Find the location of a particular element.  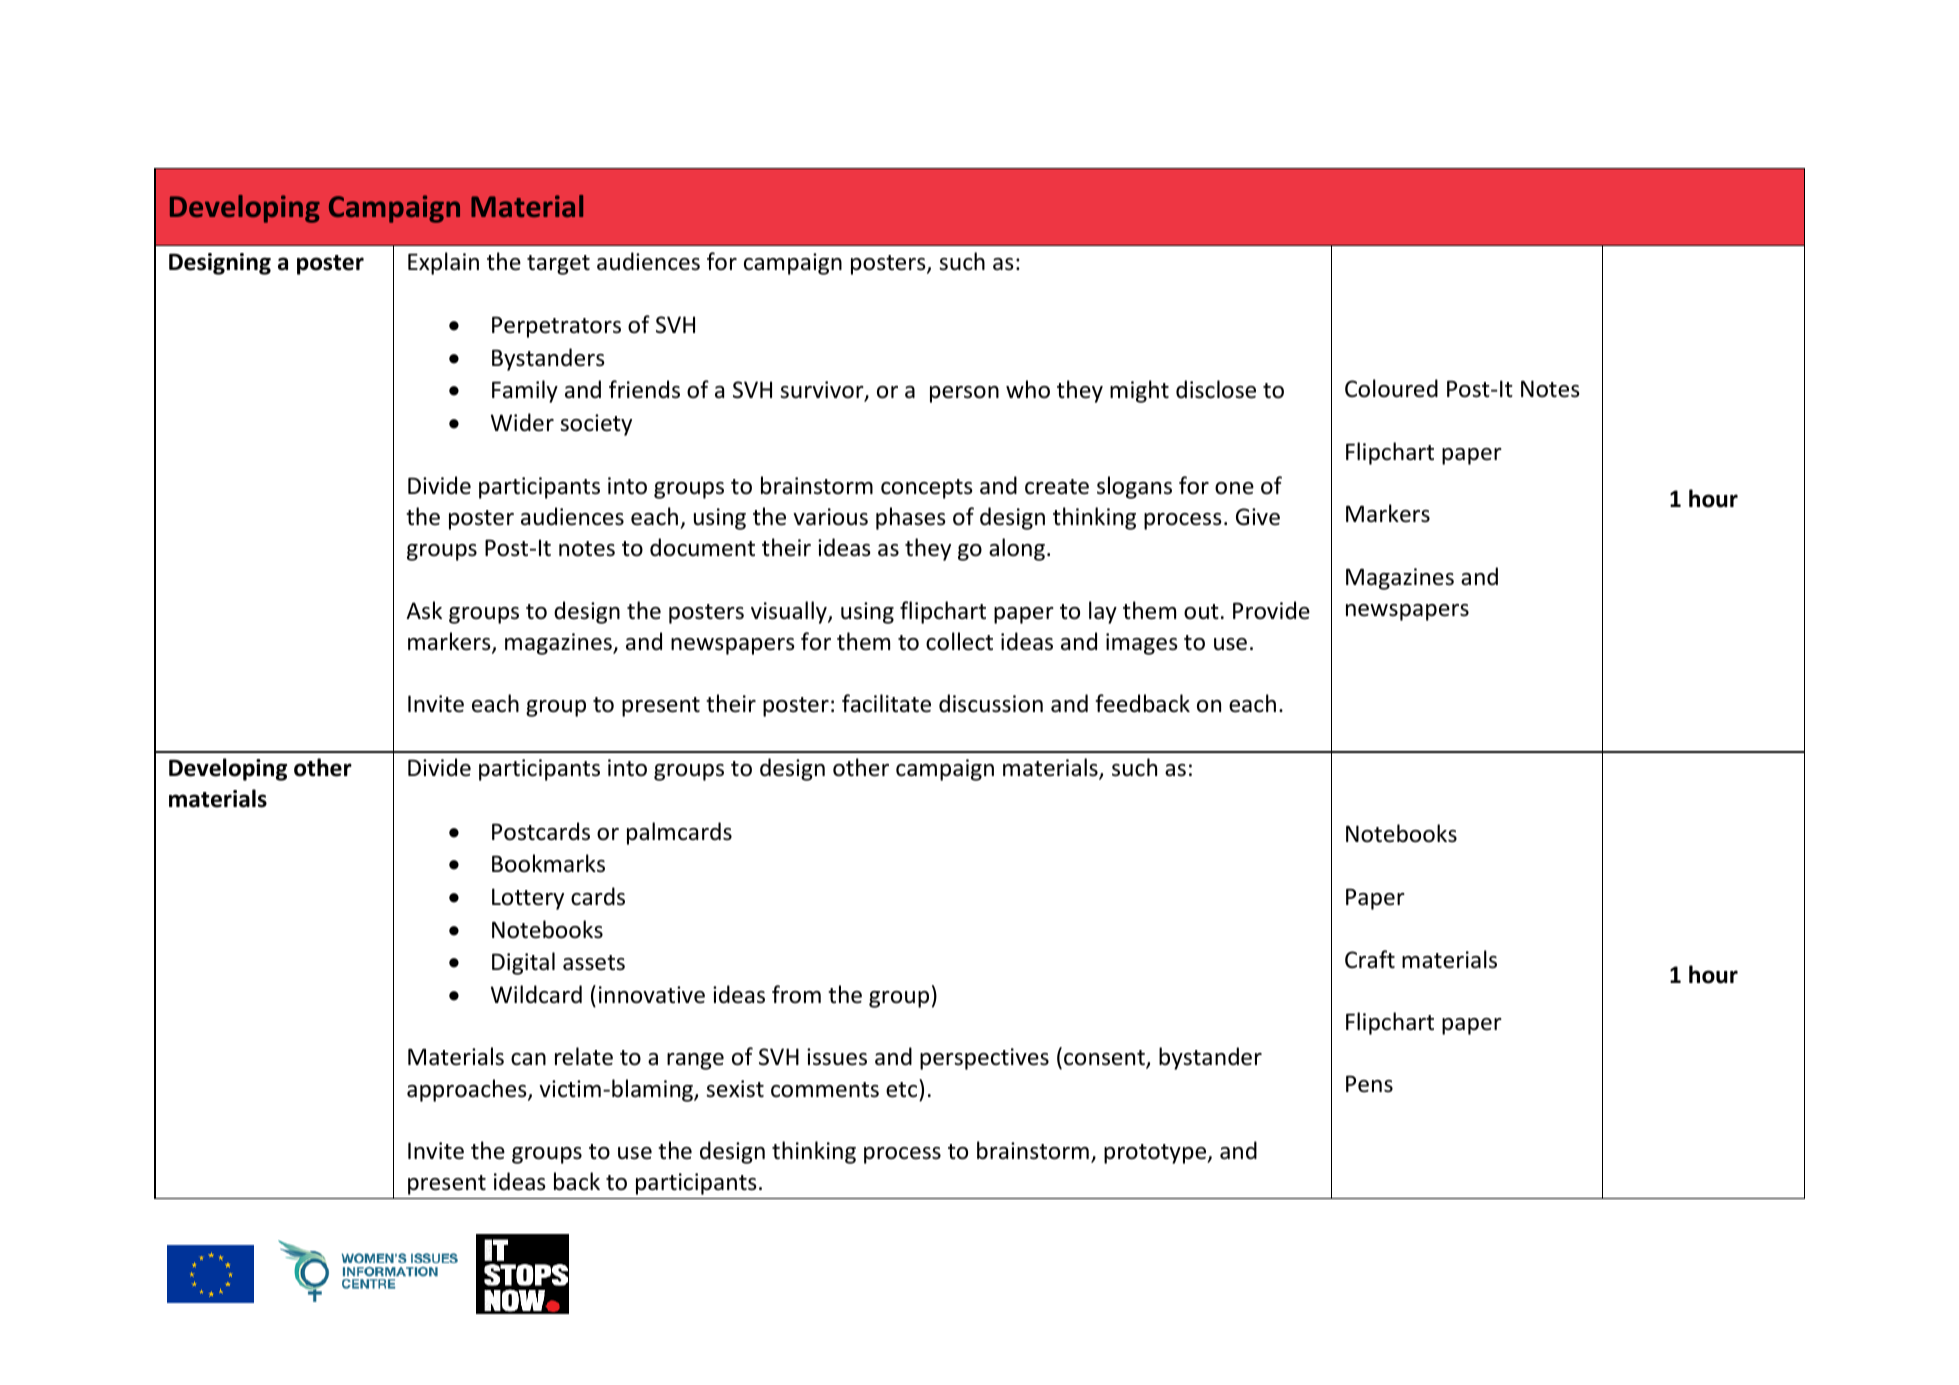

etc is located at coordinates (901, 1090).
